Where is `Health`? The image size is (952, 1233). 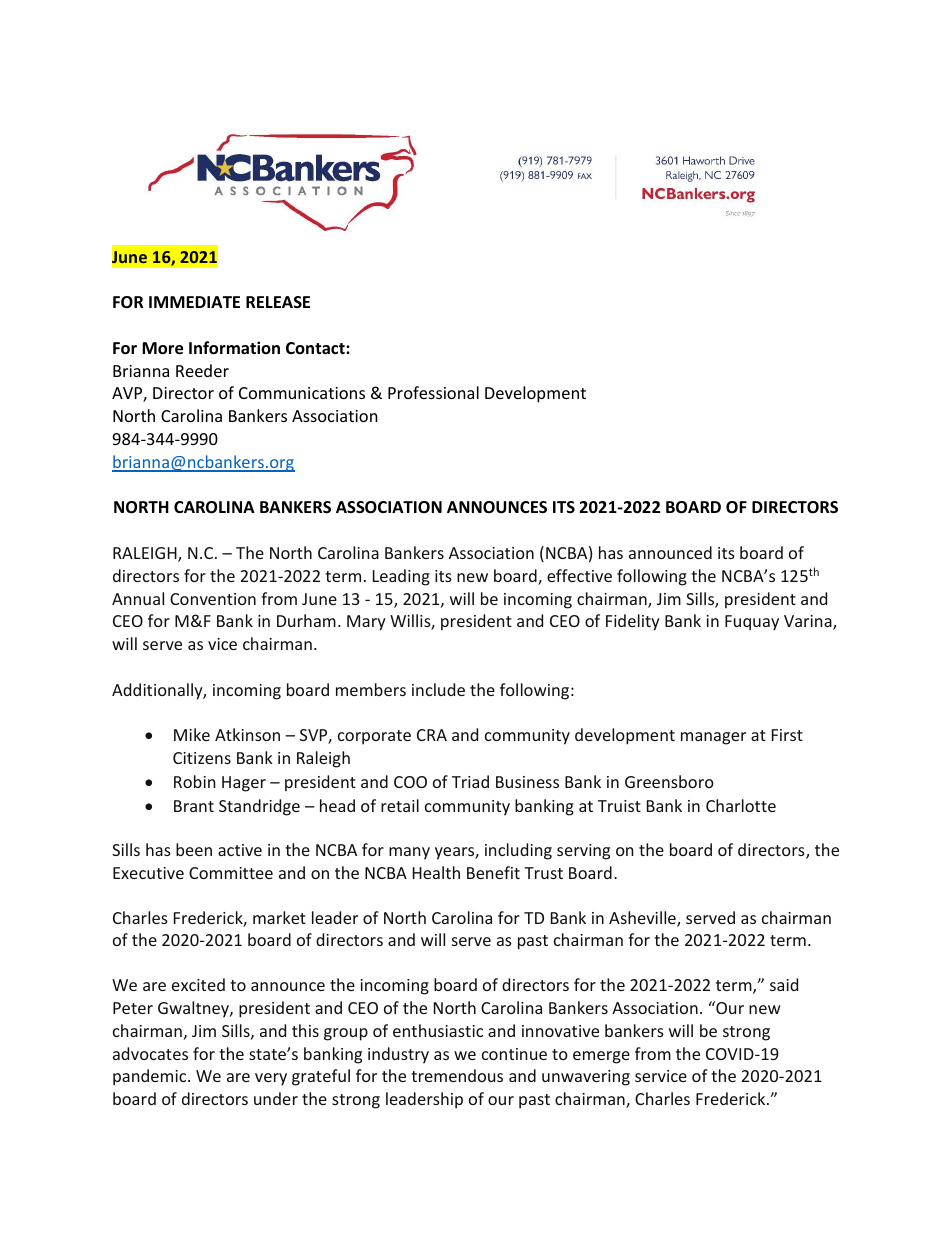
Health is located at coordinates (436, 872).
